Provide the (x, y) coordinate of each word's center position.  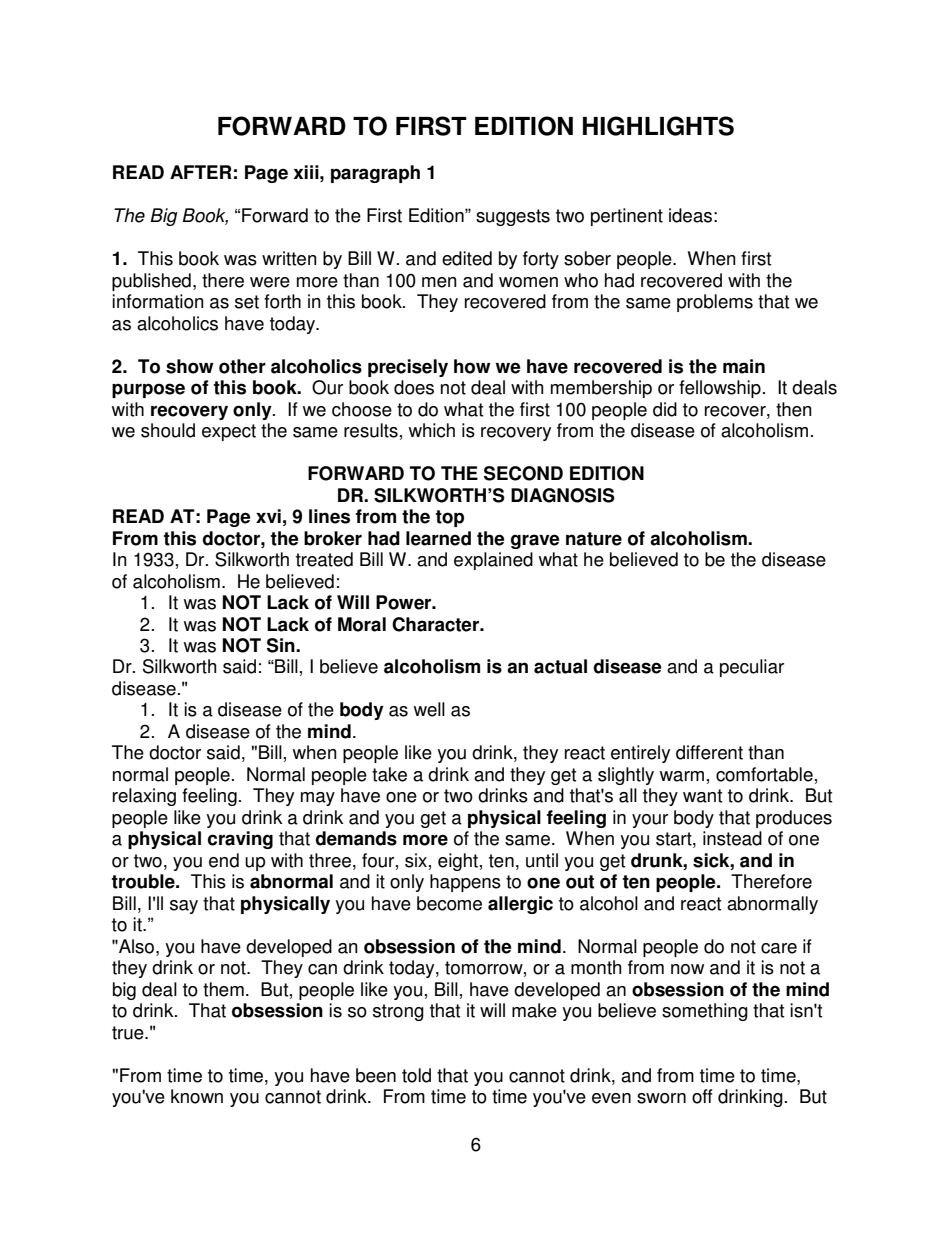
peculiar (752, 668)
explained (493, 561)
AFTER (201, 172)
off (702, 1096)
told (416, 1075)
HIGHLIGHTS (658, 126)
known (197, 1096)
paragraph (375, 174)
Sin (282, 645)
